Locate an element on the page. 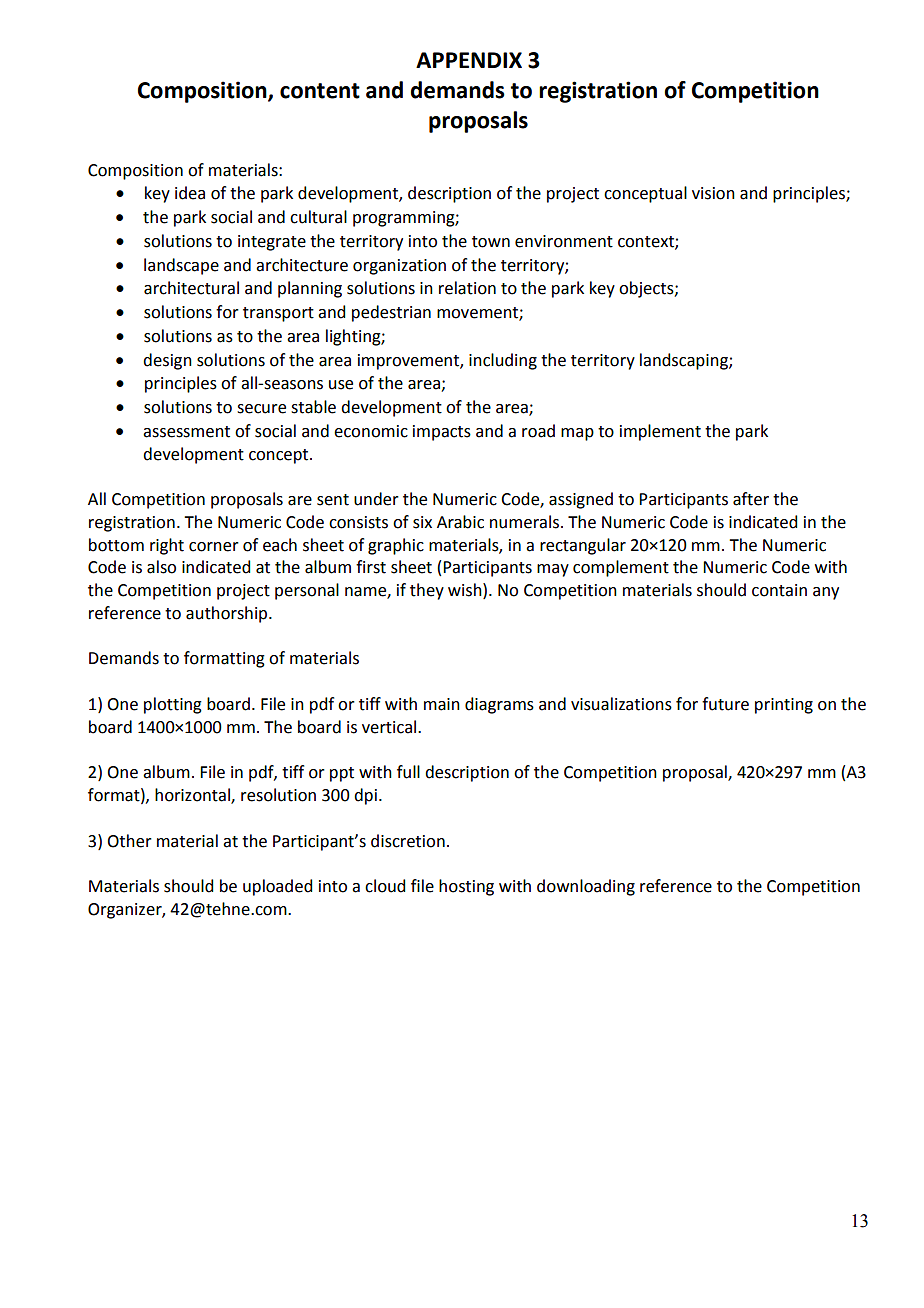 This image has width=924, height=1308. downloading is located at coordinates (586, 887).
